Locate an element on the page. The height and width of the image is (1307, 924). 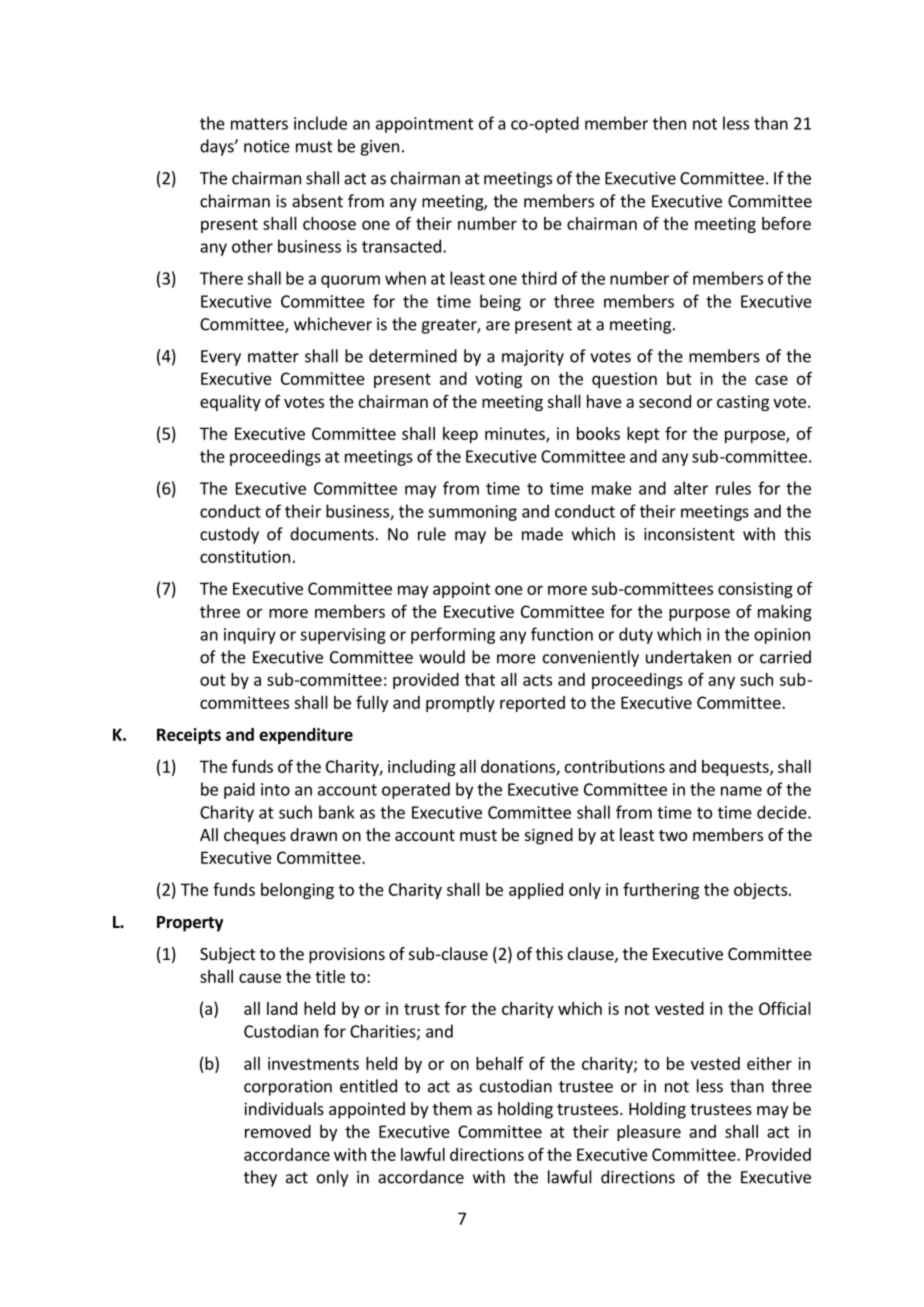
removed is located at coordinates (278, 1131).
